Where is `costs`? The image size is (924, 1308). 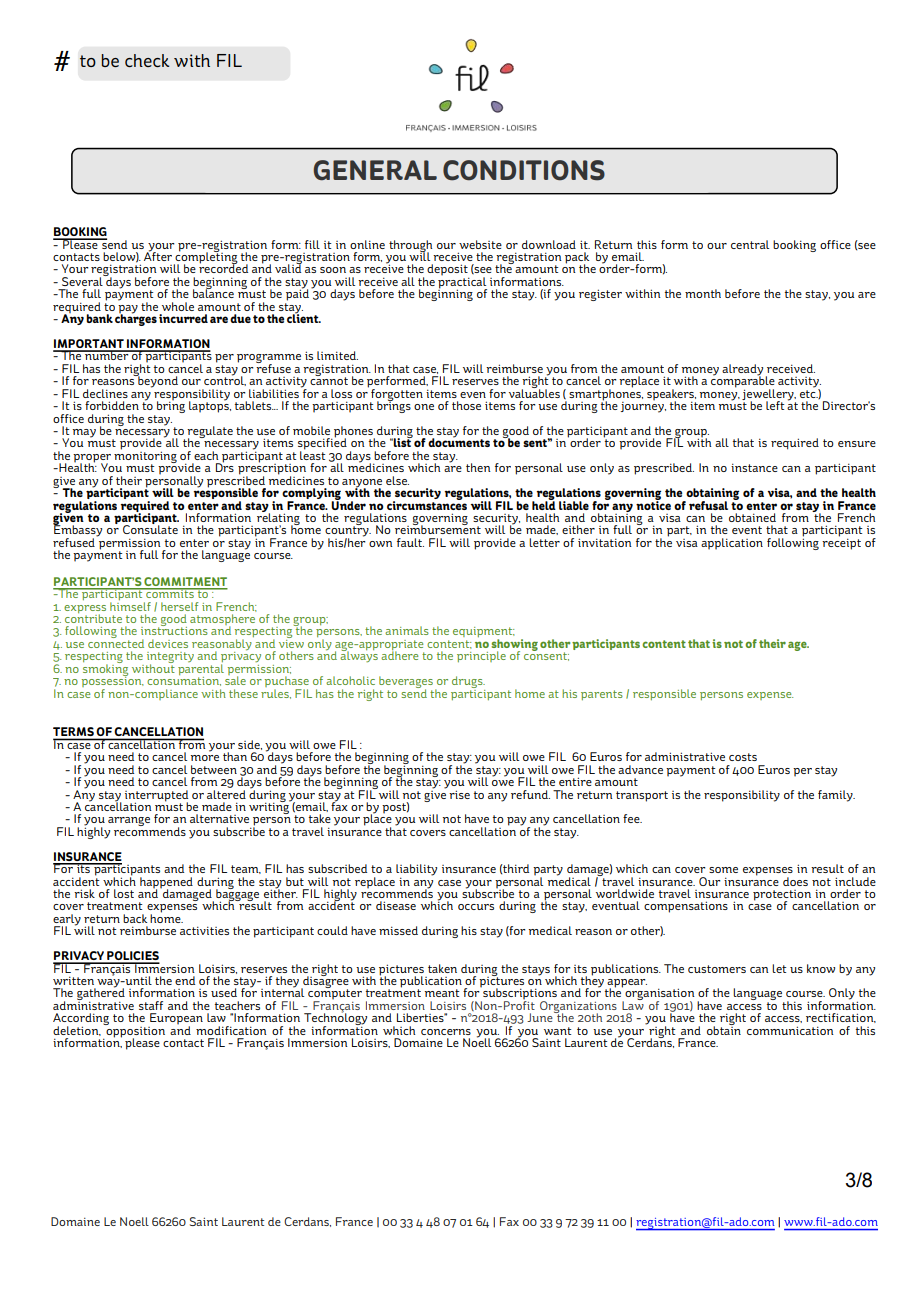
costs is located at coordinates (743, 757).
